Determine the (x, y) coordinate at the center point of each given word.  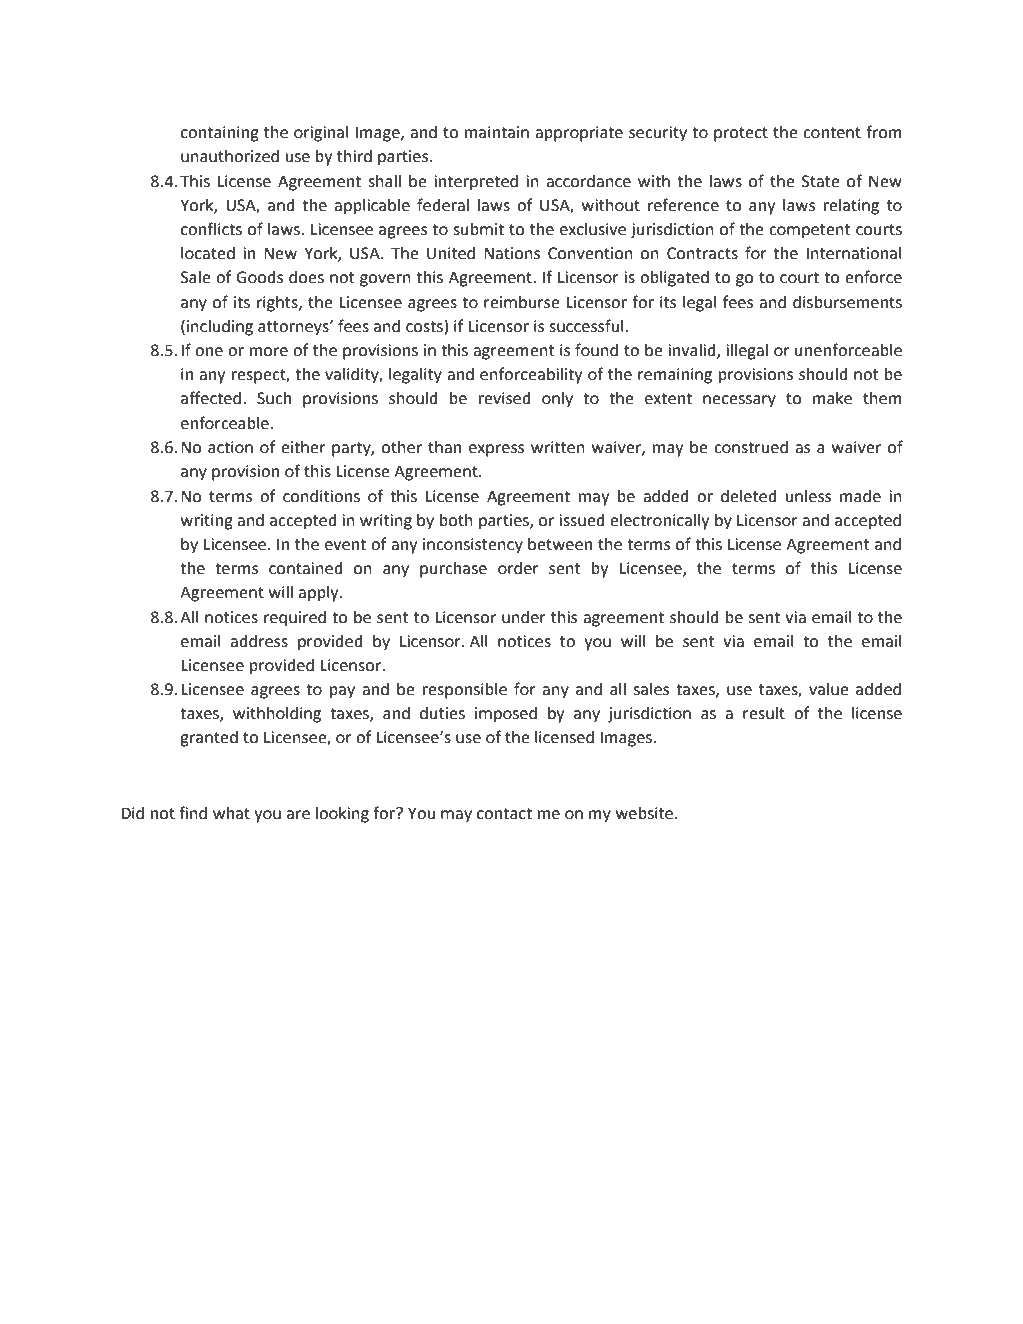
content (832, 133)
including (220, 328)
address (259, 641)
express (496, 450)
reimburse (522, 302)
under (524, 617)
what (231, 813)
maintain (497, 132)
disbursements (847, 302)
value (829, 689)
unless (808, 496)
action (230, 447)
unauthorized (230, 156)
